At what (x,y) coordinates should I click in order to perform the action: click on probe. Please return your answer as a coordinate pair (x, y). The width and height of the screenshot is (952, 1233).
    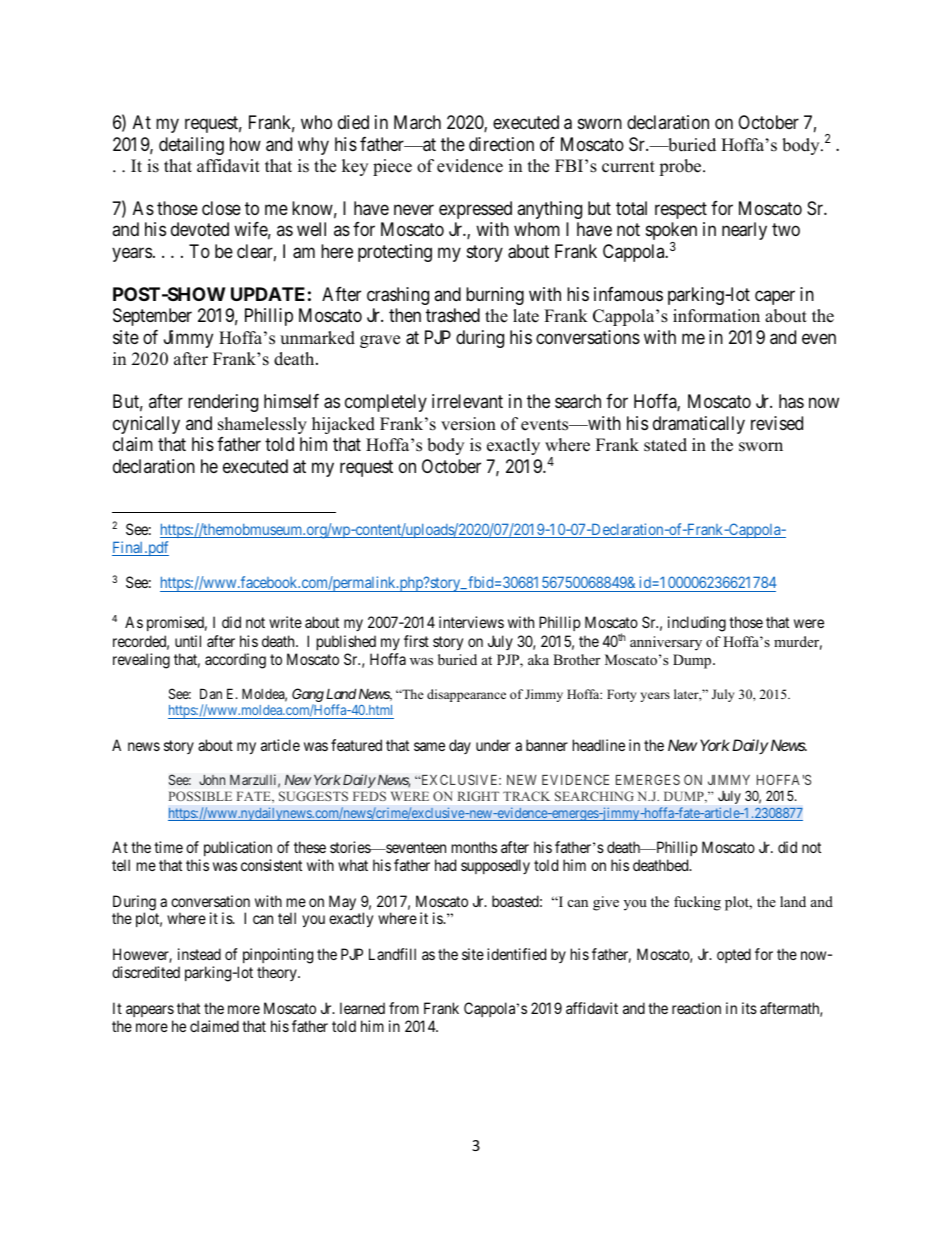
    Looking at the image, I should click on (681, 167).
